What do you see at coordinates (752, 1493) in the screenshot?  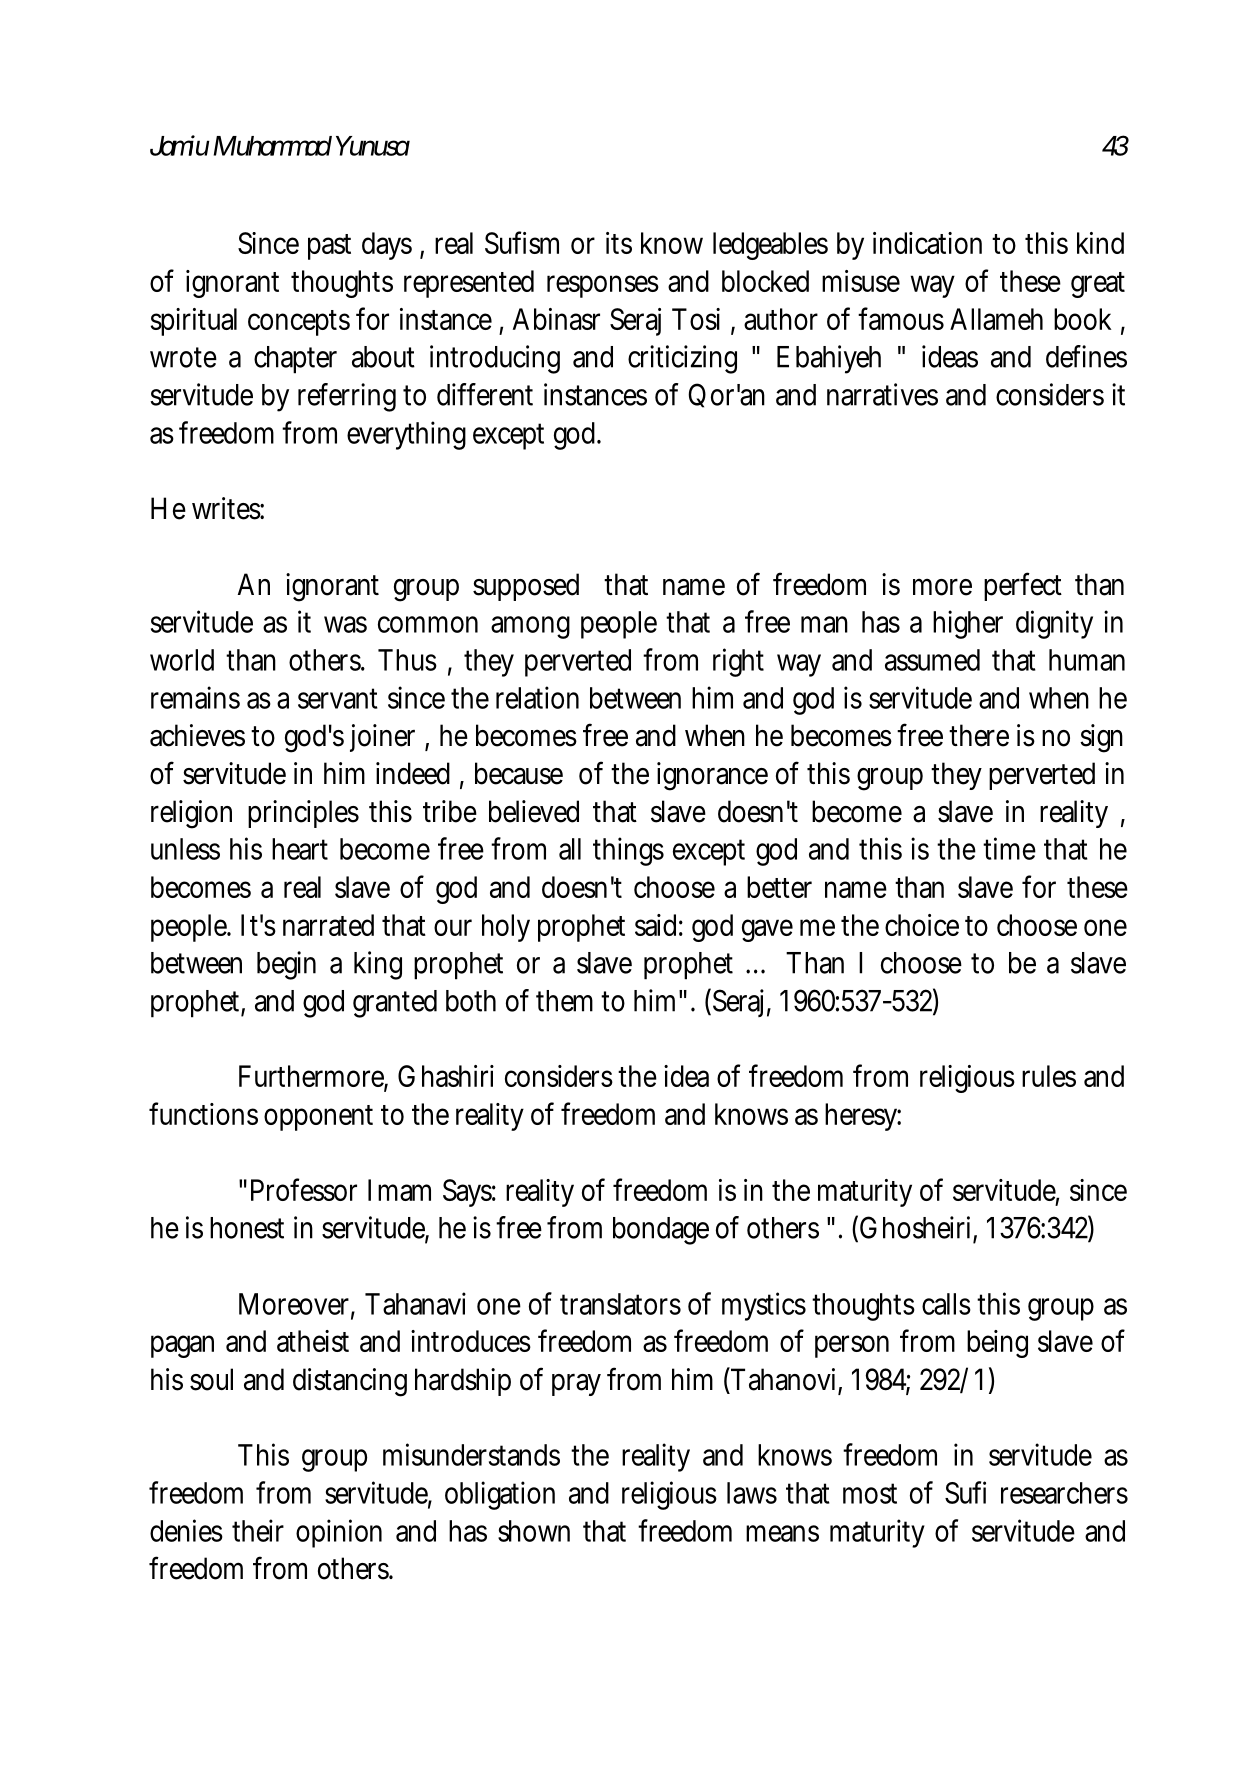 I see `laws` at bounding box center [752, 1493].
